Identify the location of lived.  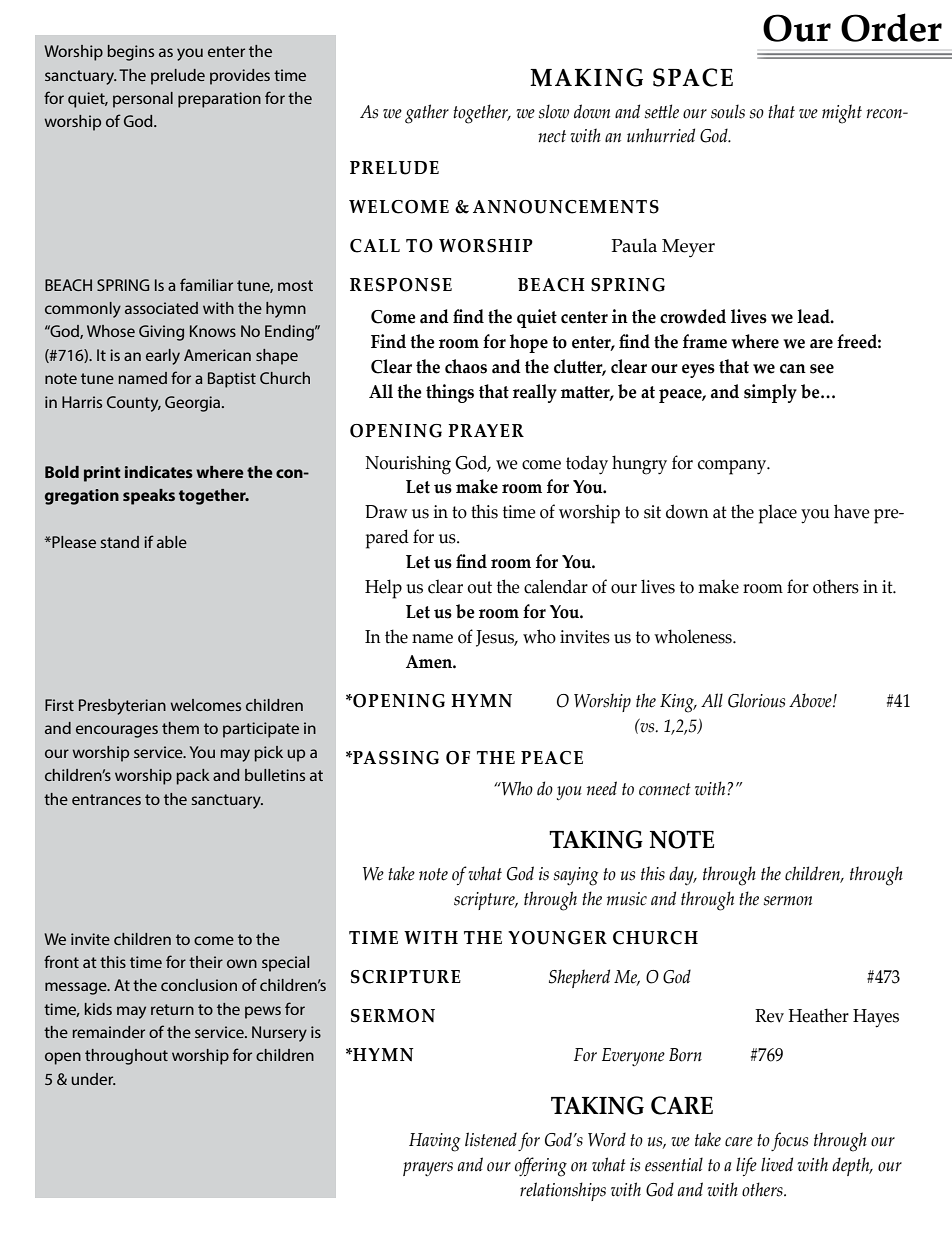
(777, 1164).
